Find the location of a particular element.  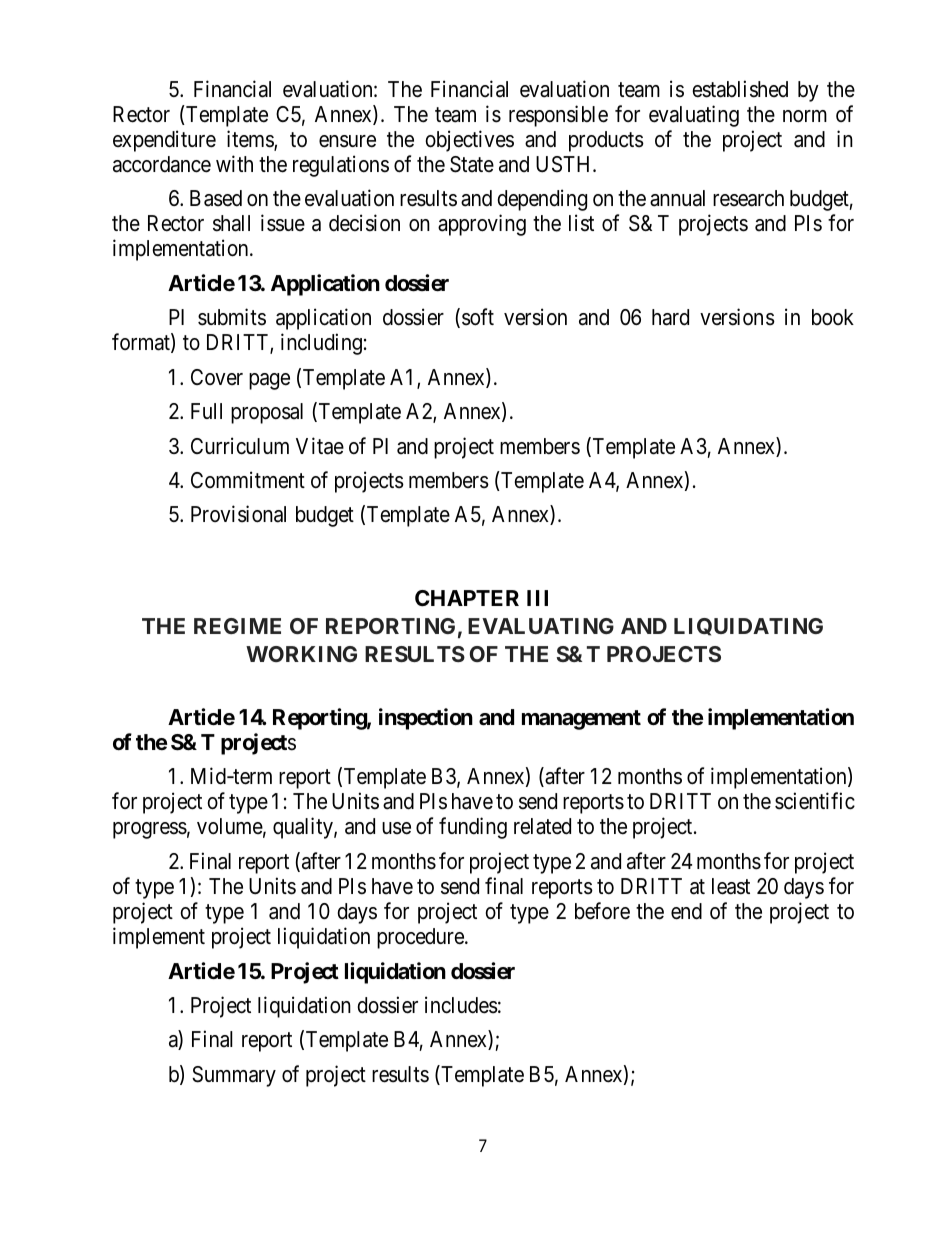

established is located at coordinates (740, 89).
